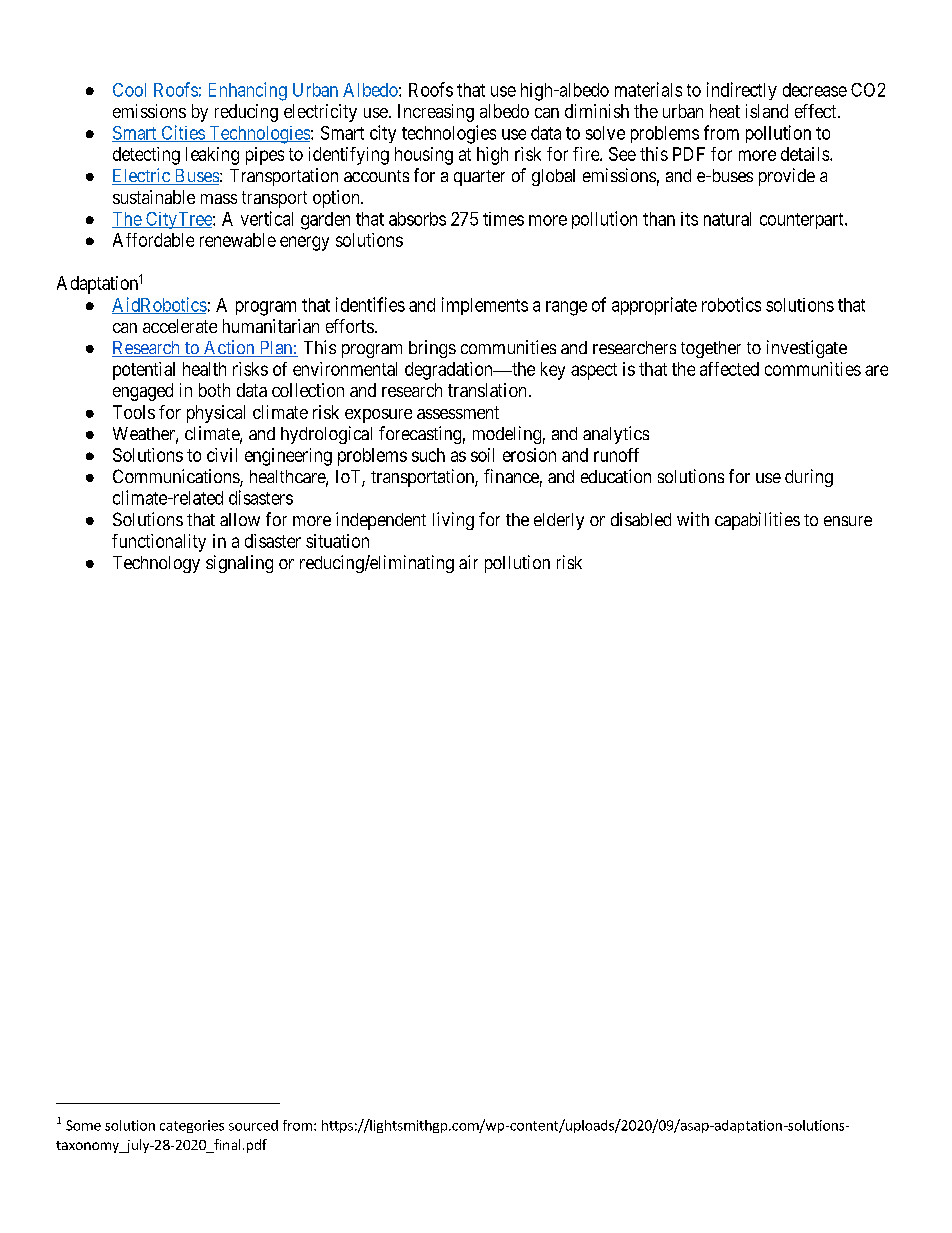  I want to click on capabilities, so click(757, 521).
